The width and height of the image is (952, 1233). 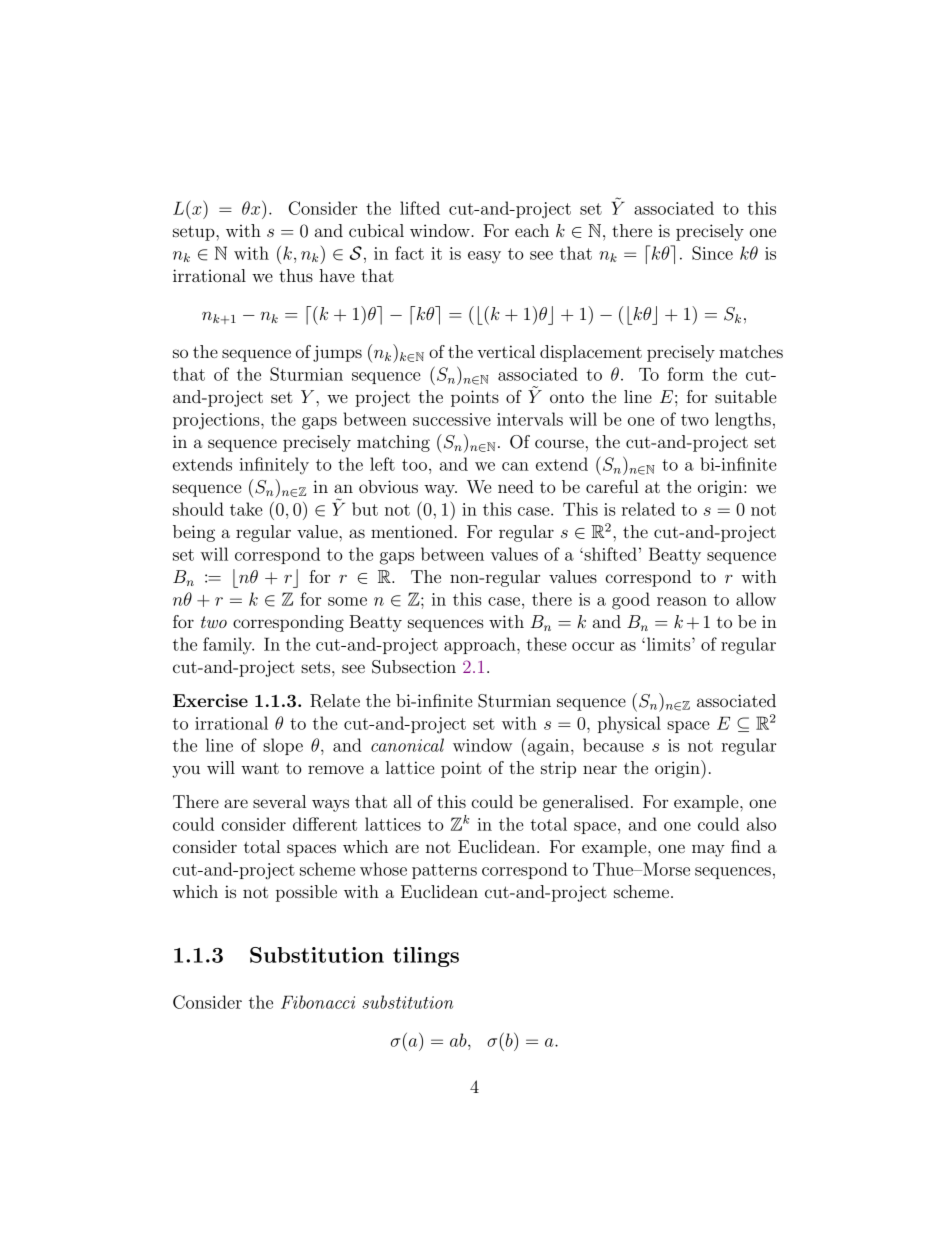 What do you see at coordinates (712, 253) in the image?
I see `Since` at bounding box center [712, 253].
